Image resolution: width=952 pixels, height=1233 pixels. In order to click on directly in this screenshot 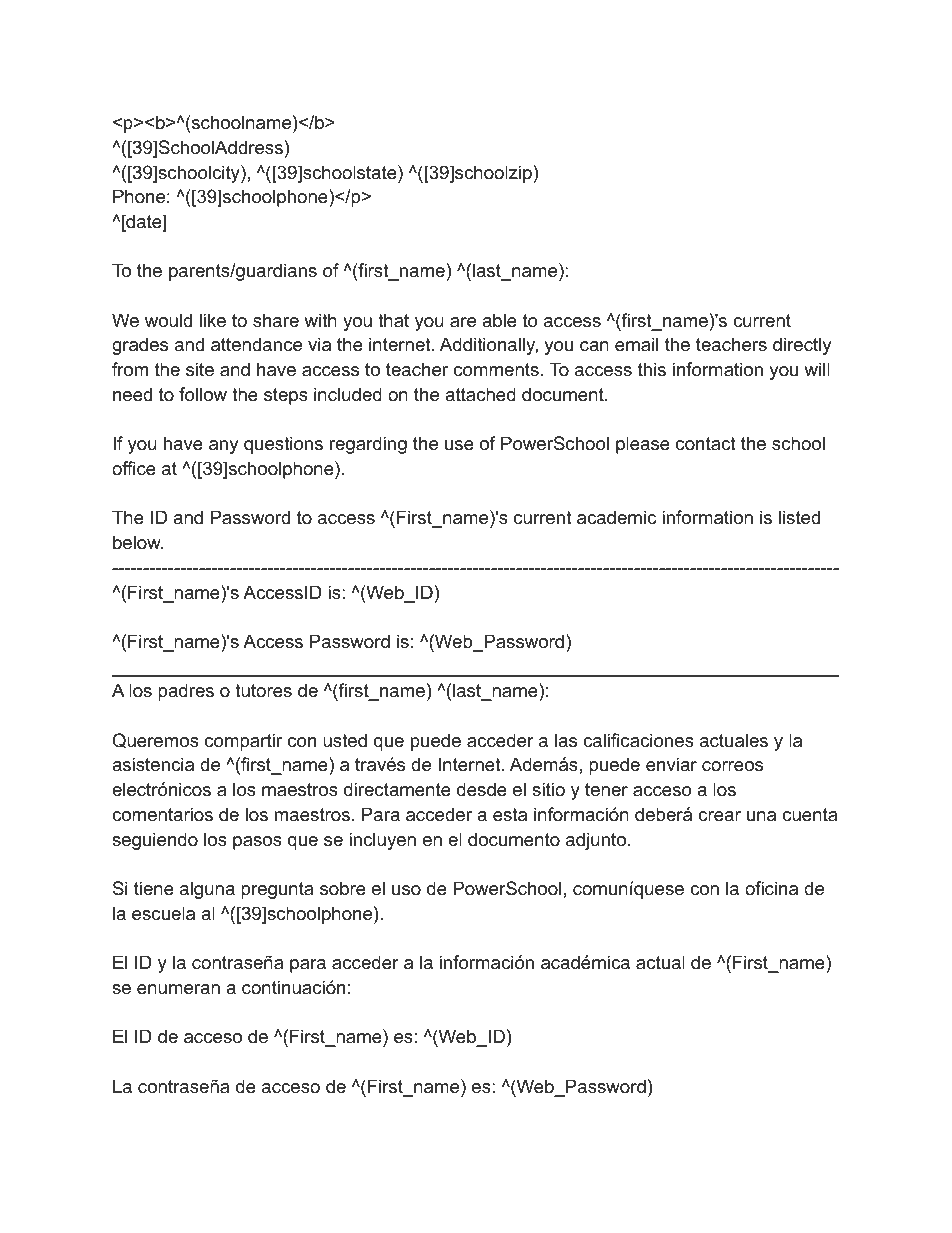, I will do `click(802, 346)`.
